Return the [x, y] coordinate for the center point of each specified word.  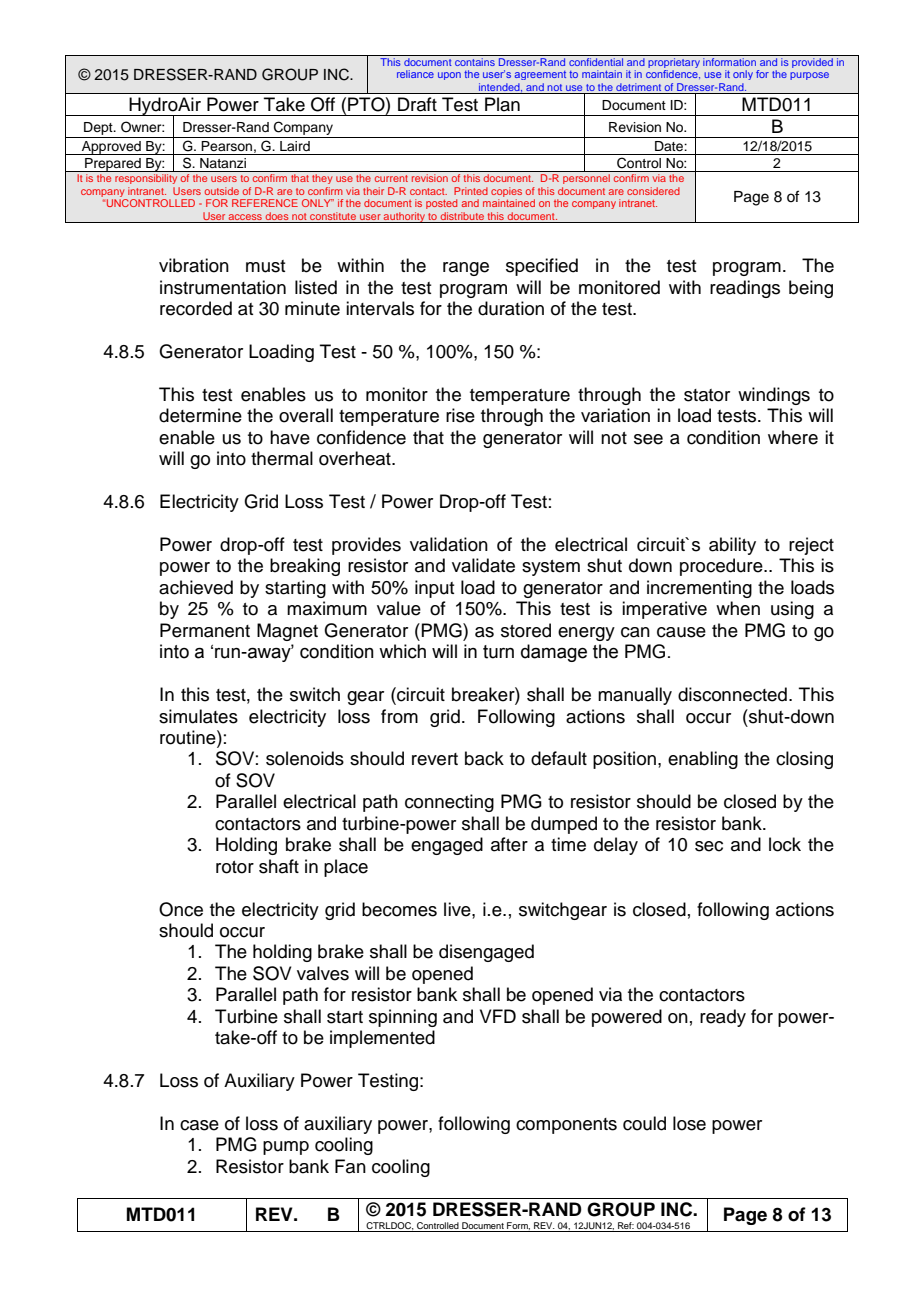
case [199, 1125]
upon [449, 76]
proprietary [674, 61]
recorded [196, 308]
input [434, 589]
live [458, 909]
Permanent [205, 630]
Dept [99, 128]
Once [181, 909]
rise [460, 415]
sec [709, 846]
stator [707, 395]
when [738, 608]
